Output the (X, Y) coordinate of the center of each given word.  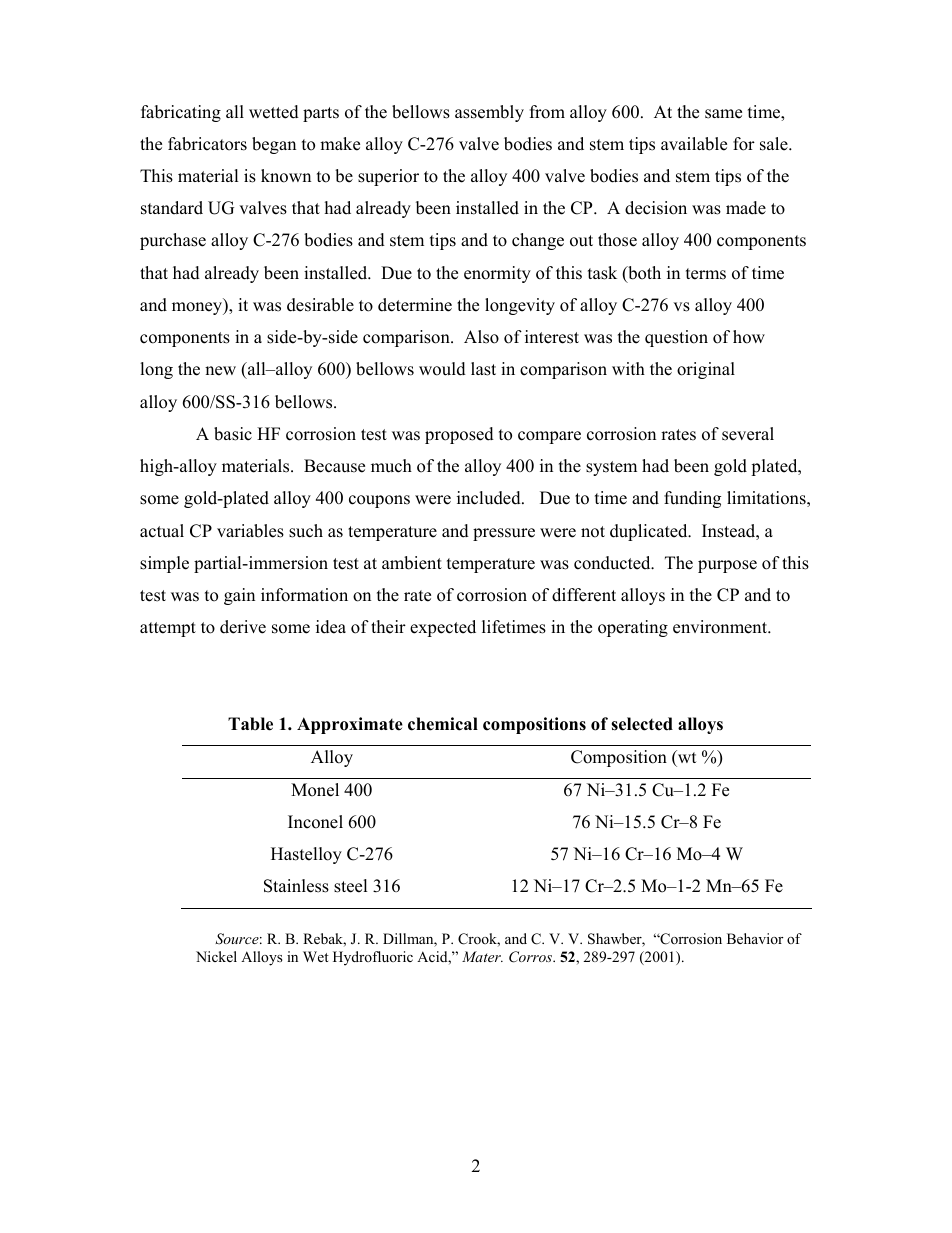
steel (351, 886)
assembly (489, 113)
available (694, 144)
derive (243, 627)
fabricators (207, 144)
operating (633, 628)
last (483, 369)
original (706, 370)
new (220, 371)
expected (443, 628)
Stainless (296, 886)
